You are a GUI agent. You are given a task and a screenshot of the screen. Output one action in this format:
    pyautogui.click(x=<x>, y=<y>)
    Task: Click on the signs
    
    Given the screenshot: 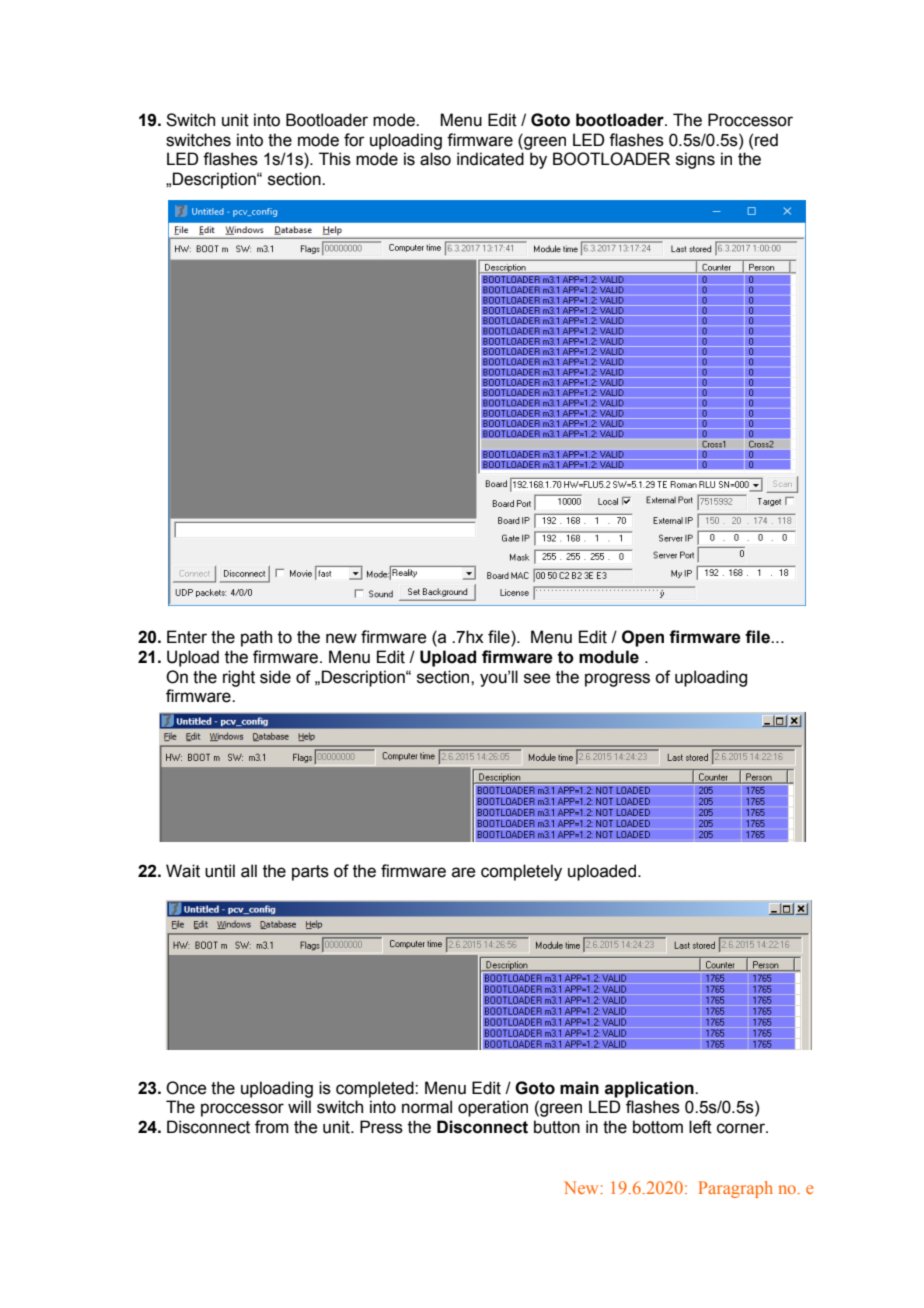 What is the action you would take?
    pyautogui.click(x=695, y=160)
